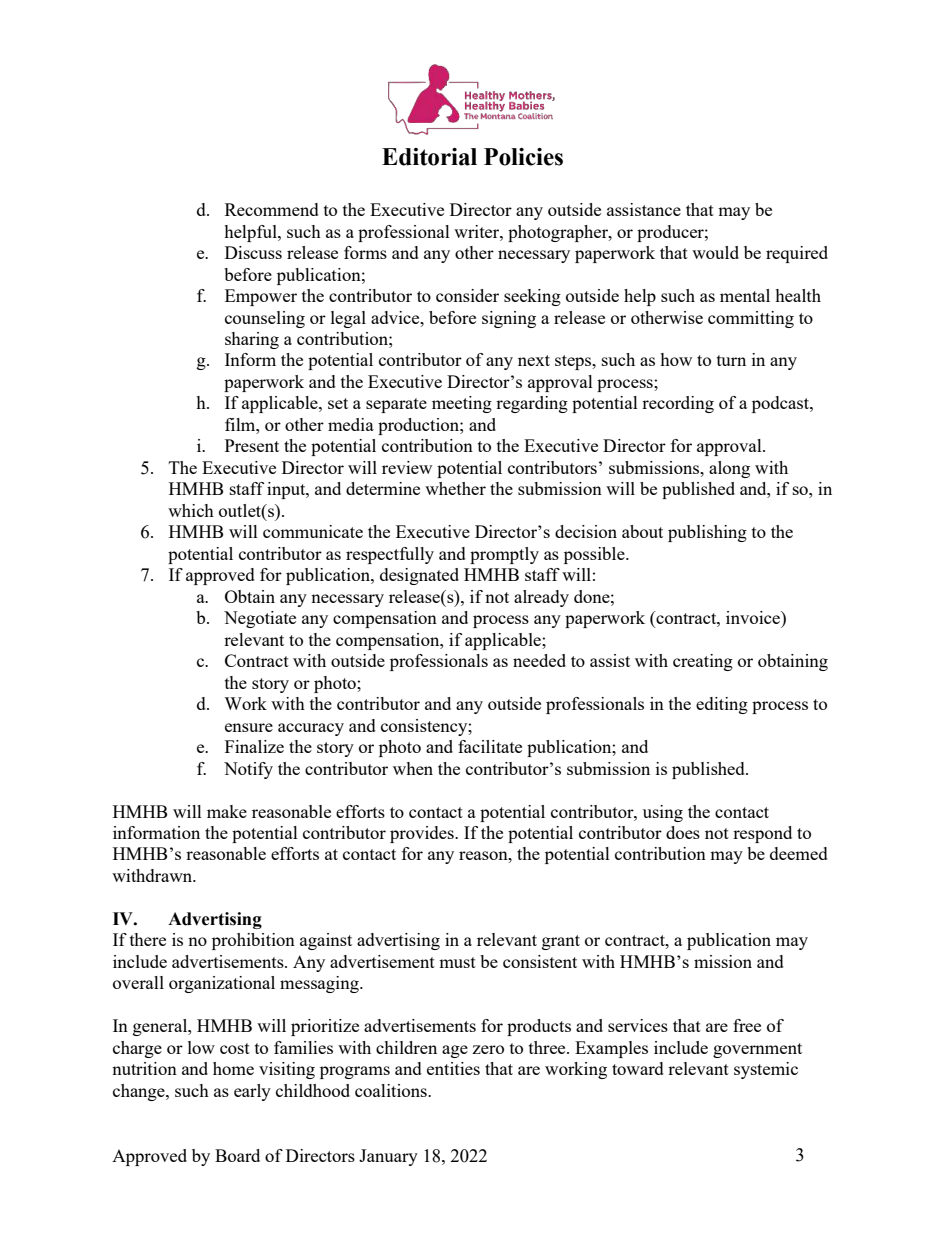  Describe the element at coordinates (272, 209) in the screenshot. I see `Recommend` at that location.
